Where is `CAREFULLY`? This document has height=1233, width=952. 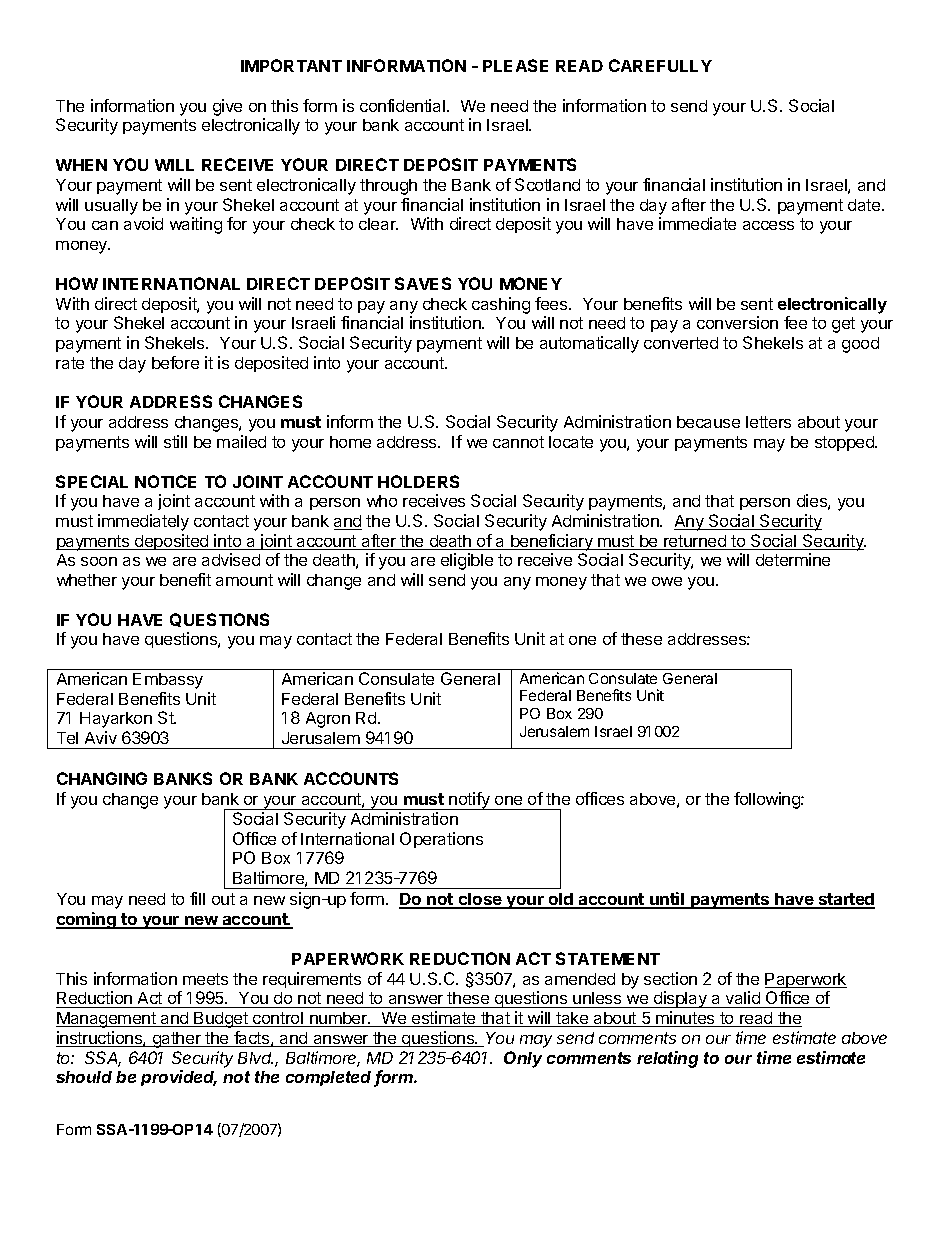 CAREFULLY is located at coordinates (660, 65).
